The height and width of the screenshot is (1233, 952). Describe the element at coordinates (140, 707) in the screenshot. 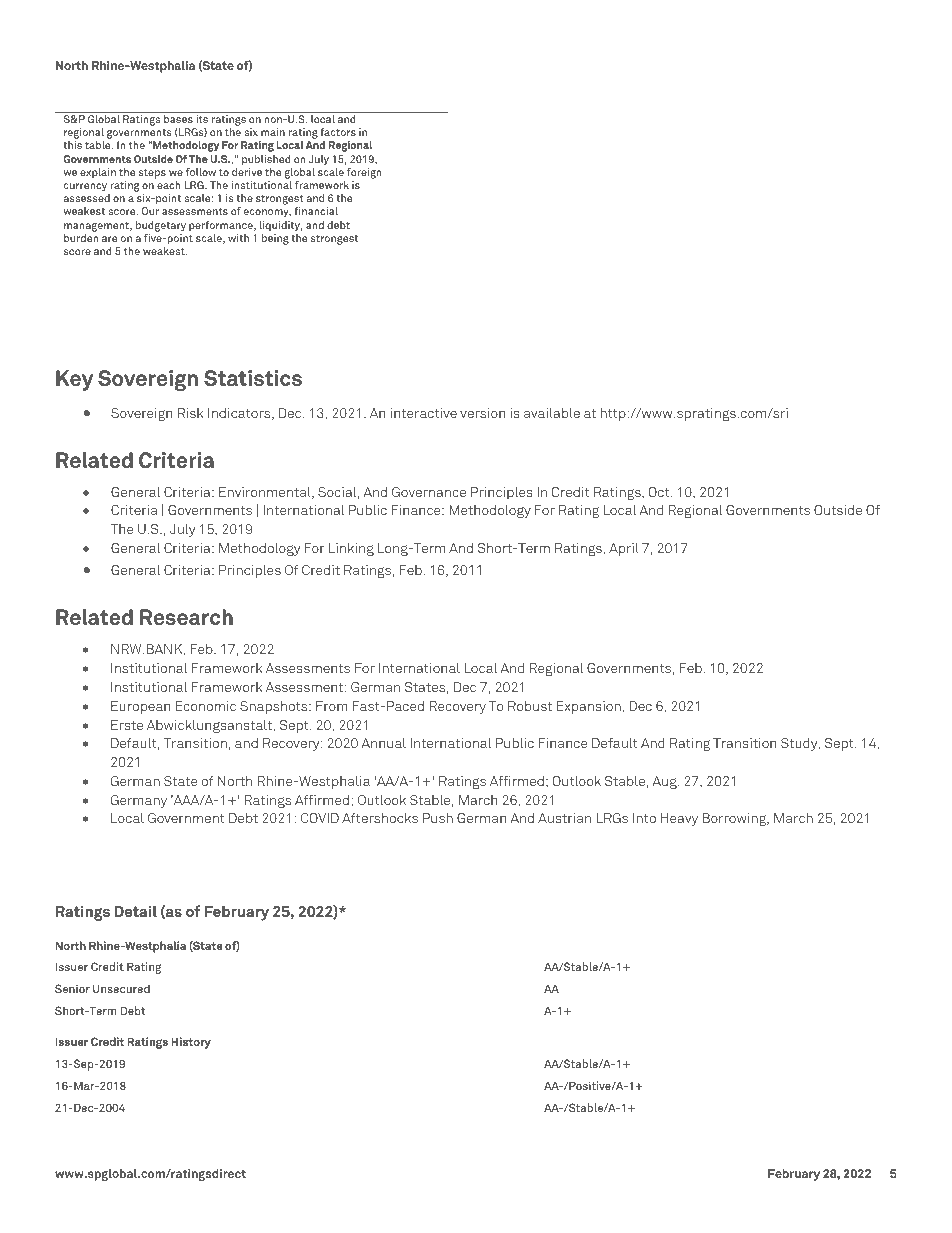

I see `European` at that location.
